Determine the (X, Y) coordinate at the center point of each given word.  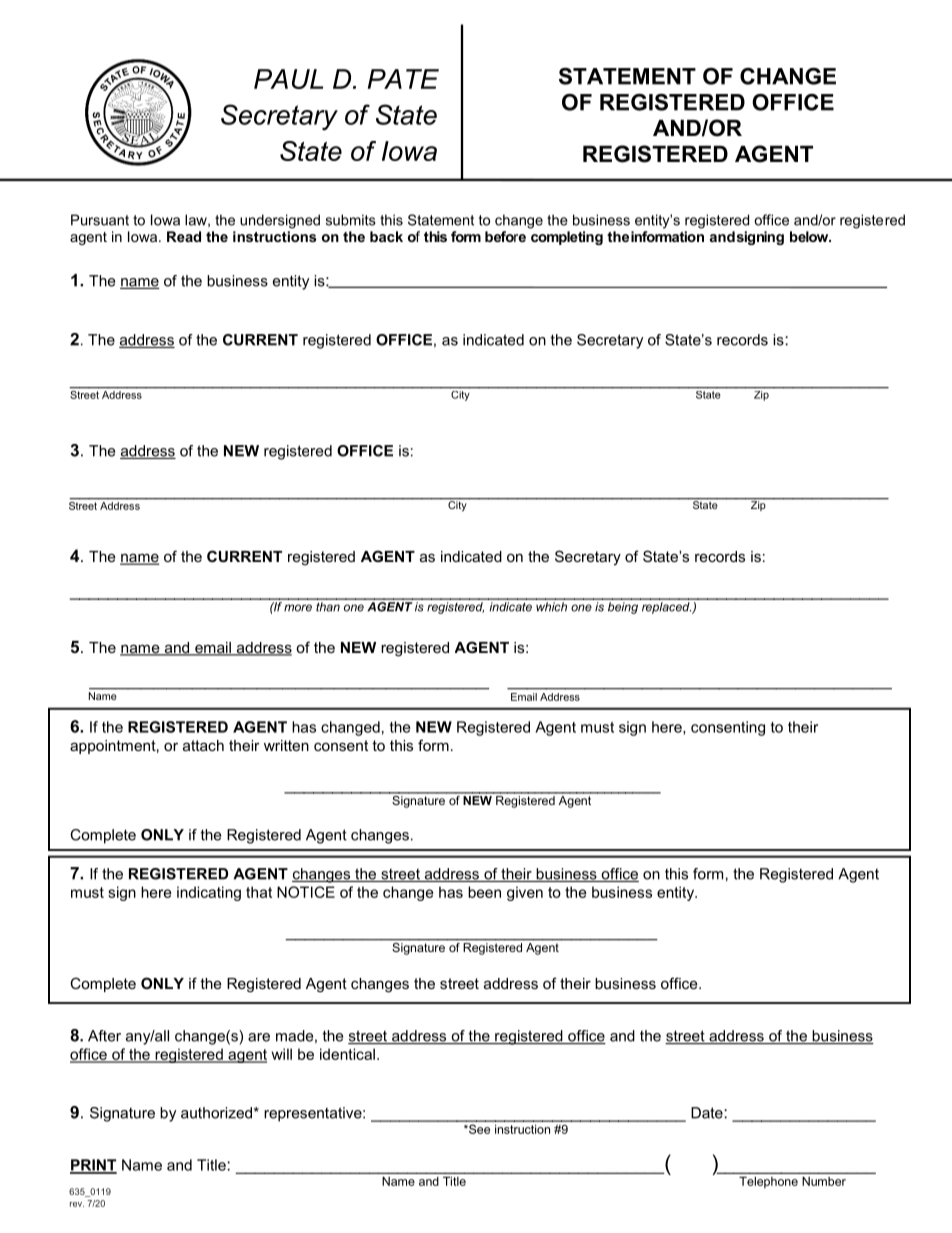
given (525, 893)
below (810, 236)
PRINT (93, 1166)
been (484, 892)
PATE (403, 79)
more (298, 608)
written (286, 745)
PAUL (288, 79)
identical (347, 1054)
